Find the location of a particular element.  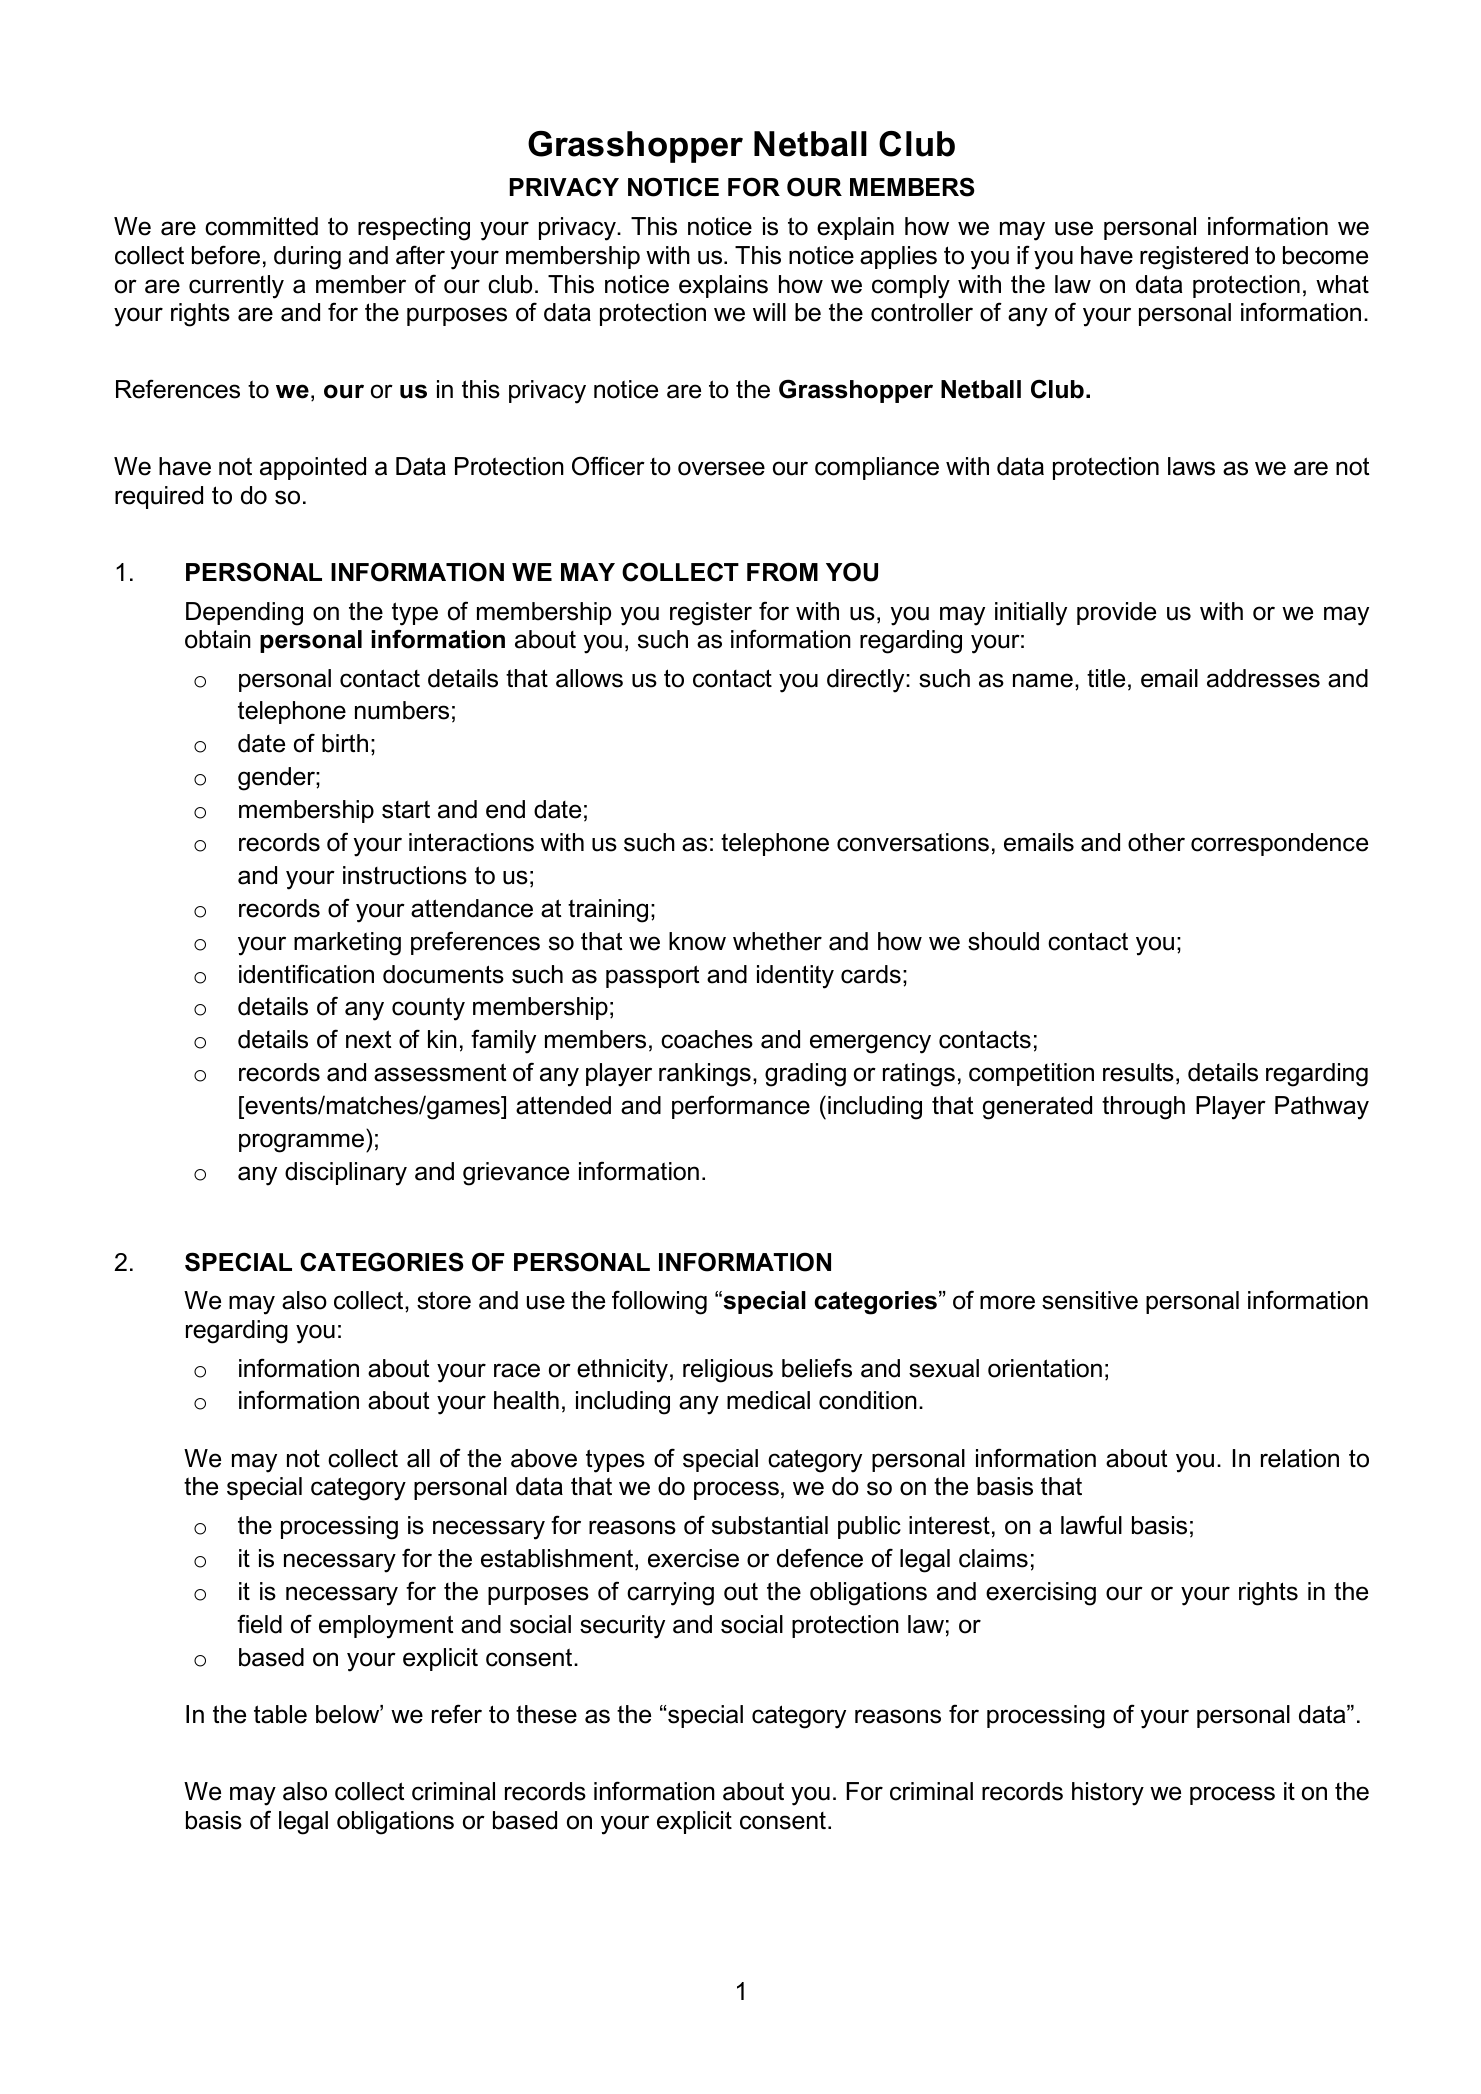

will is located at coordinates (769, 312).
